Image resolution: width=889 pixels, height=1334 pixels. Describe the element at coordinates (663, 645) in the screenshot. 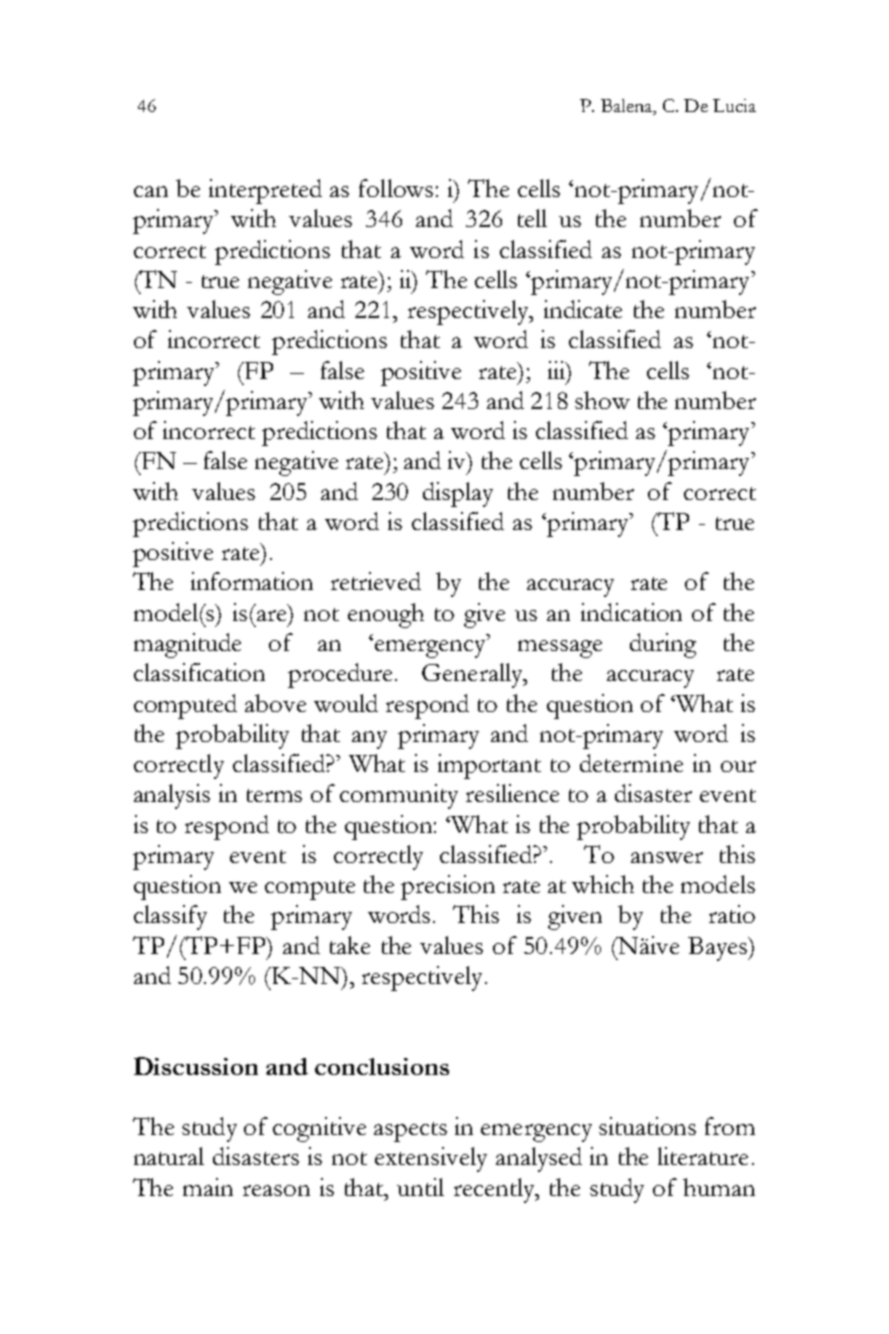

I see `during` at that location.
